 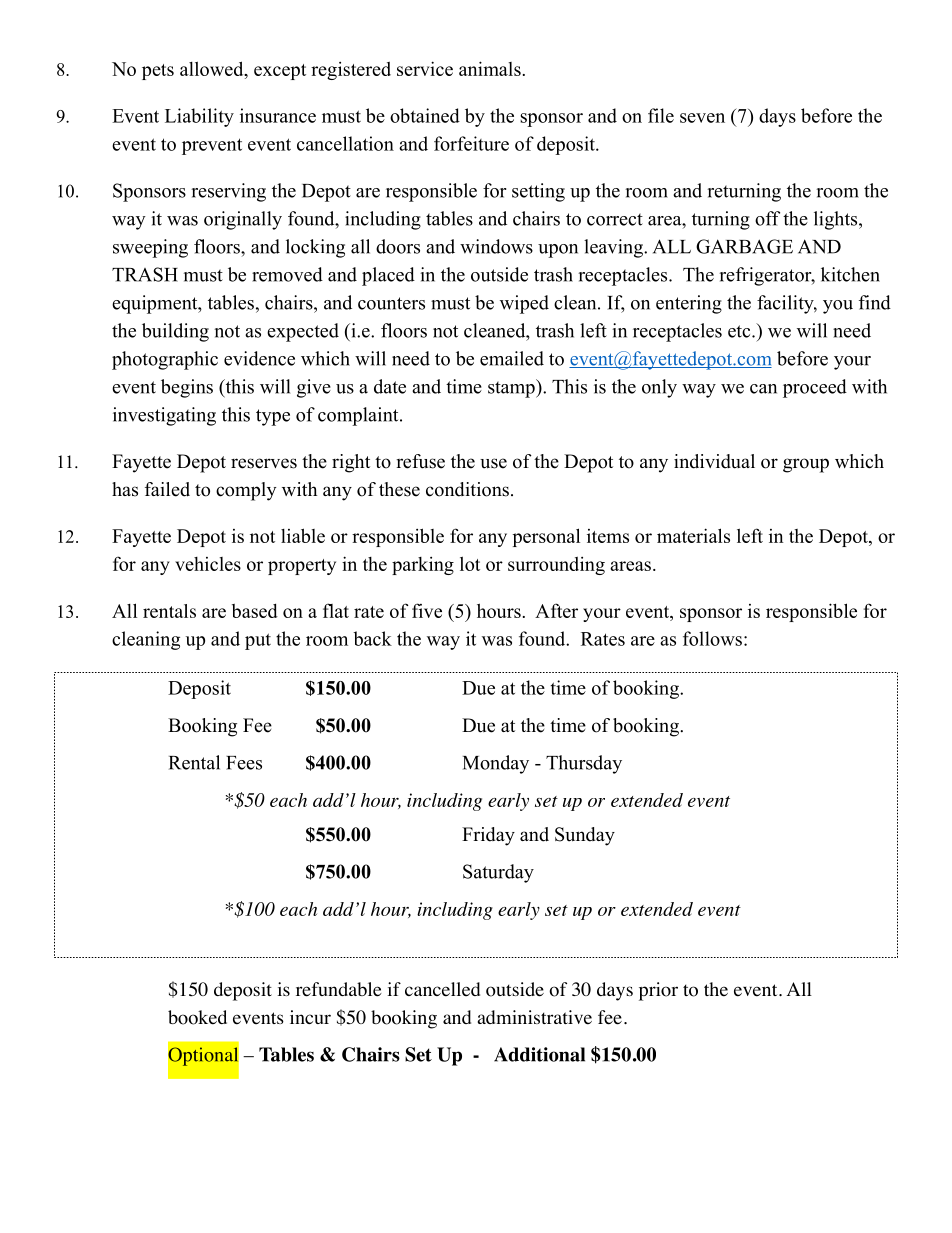 I want to click on stamp, so click(x=512, y=388).
